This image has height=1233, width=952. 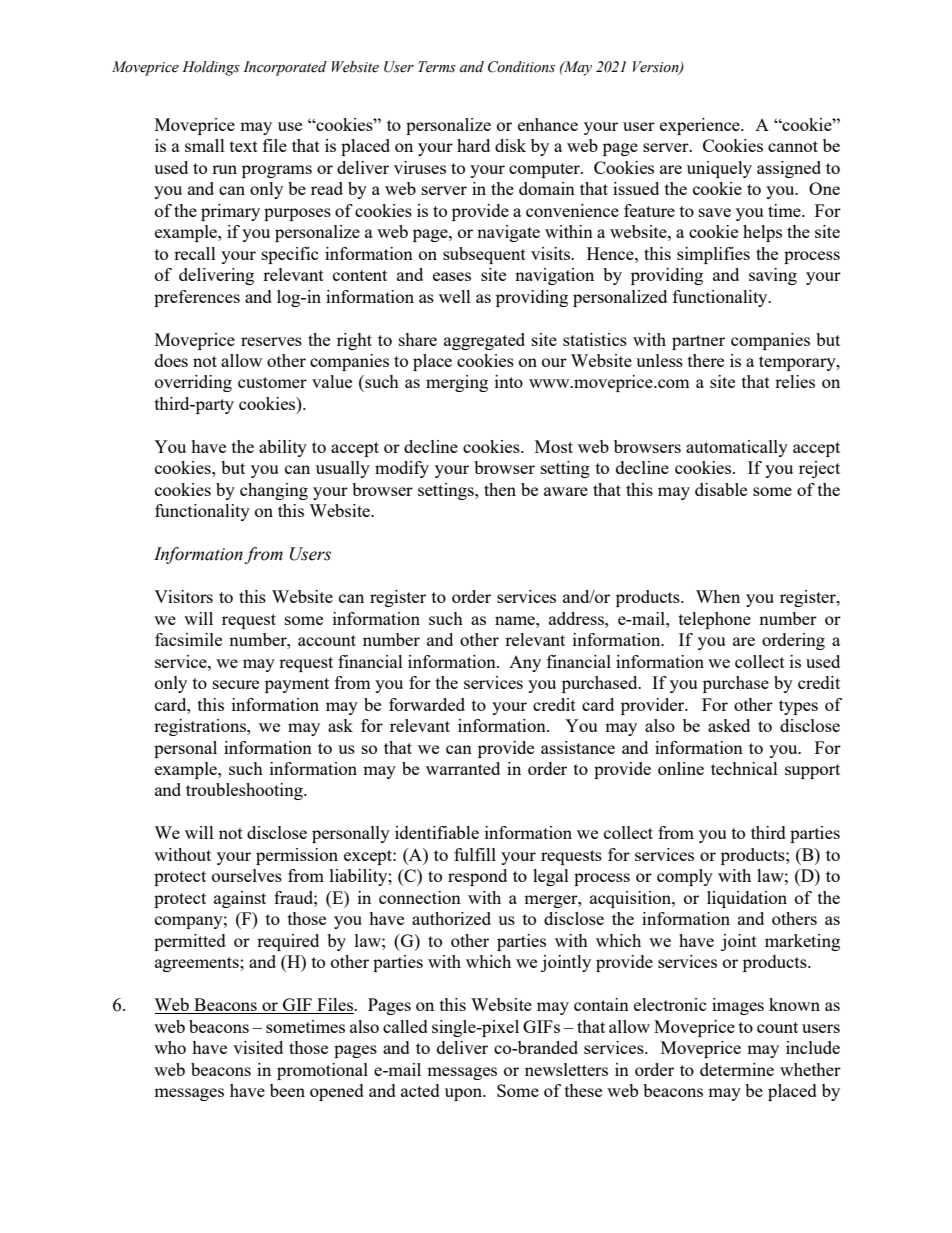 What do you see at coordinates (701, 126) in the image?
I see `experience` at bounding box center [701, 126].
